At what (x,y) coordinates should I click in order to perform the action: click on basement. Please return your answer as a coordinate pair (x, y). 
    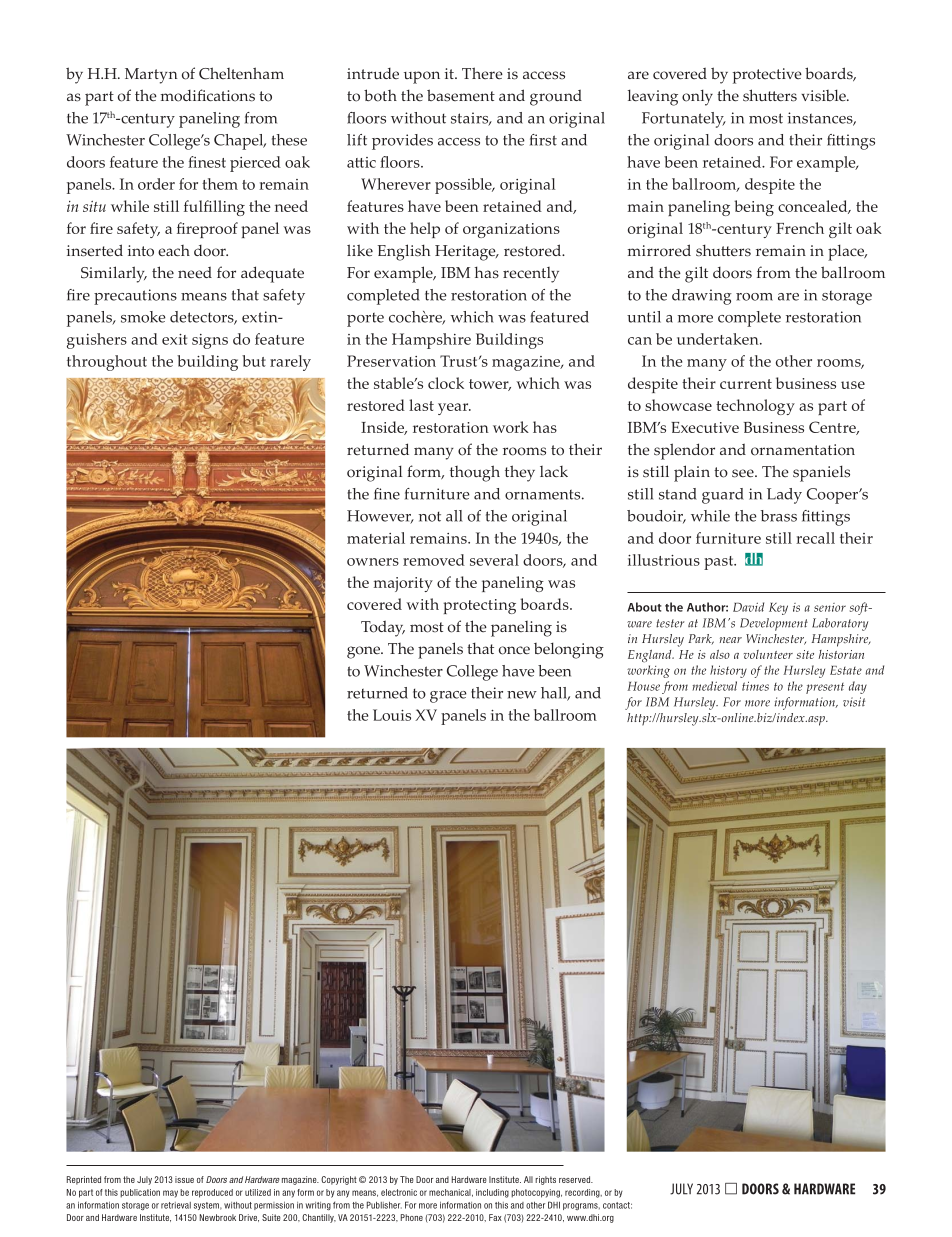
    Looking at the image, I should click on (461, 95).
